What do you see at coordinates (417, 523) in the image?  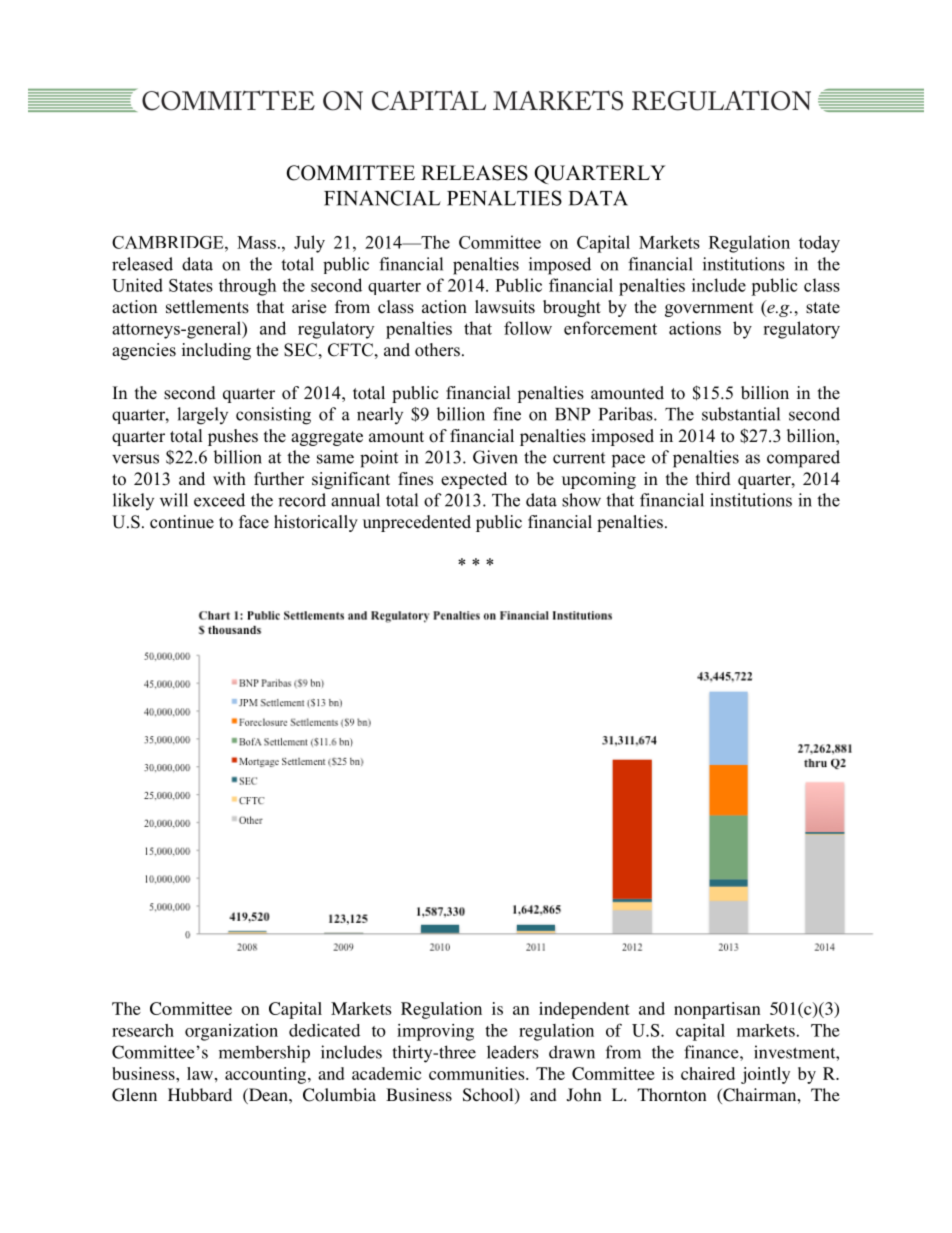 I see `unprecedented` at bounding box center [417, 523].
